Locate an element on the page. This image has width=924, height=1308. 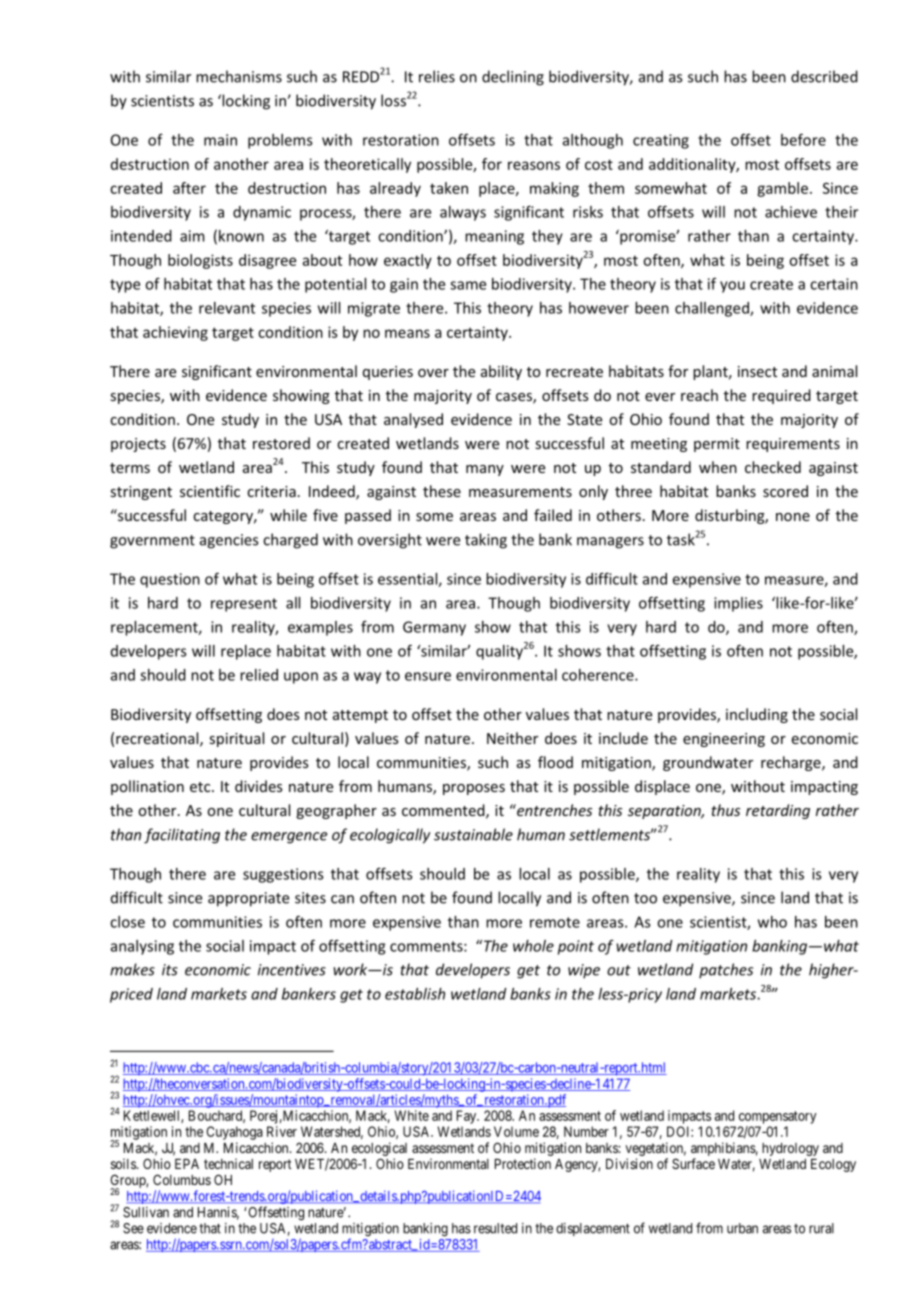
before is located at coordinates (803, 139).
